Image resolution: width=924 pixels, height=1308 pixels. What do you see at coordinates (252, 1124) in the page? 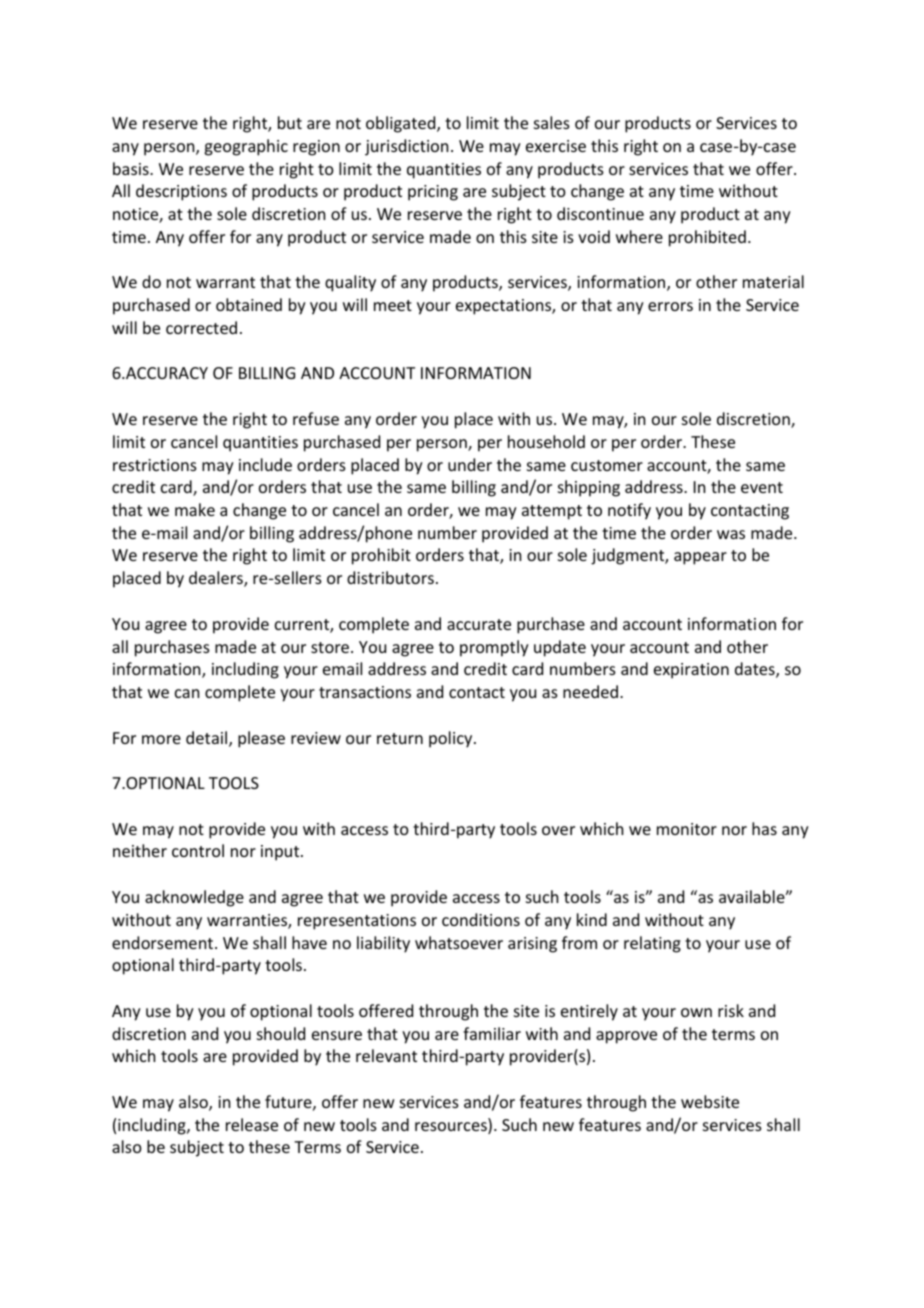
I see `release` at bounding box center [252, 1124].
